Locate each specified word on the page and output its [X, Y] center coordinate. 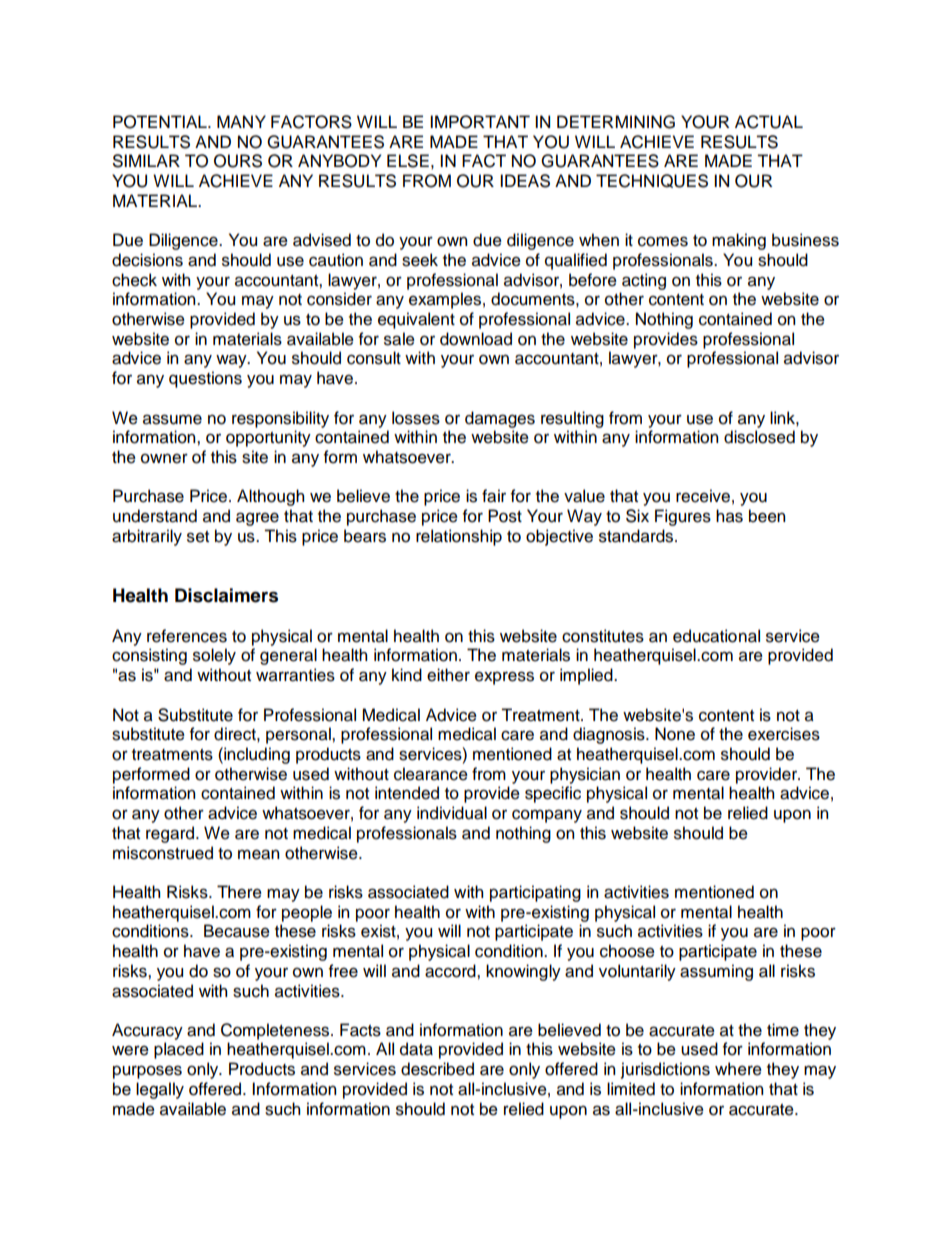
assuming [716, 972]
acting [644, 281]
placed [179, 1050]
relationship [459, 537]
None [675, 734]
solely [214, 656]
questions [205, 379]
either [448, 675]
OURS [238, 161]
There [239, 892]
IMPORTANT [480, 122]
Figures [683, 517]
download [476, 339]
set [198, 537]
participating [535, 893]
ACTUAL [769, 122]
